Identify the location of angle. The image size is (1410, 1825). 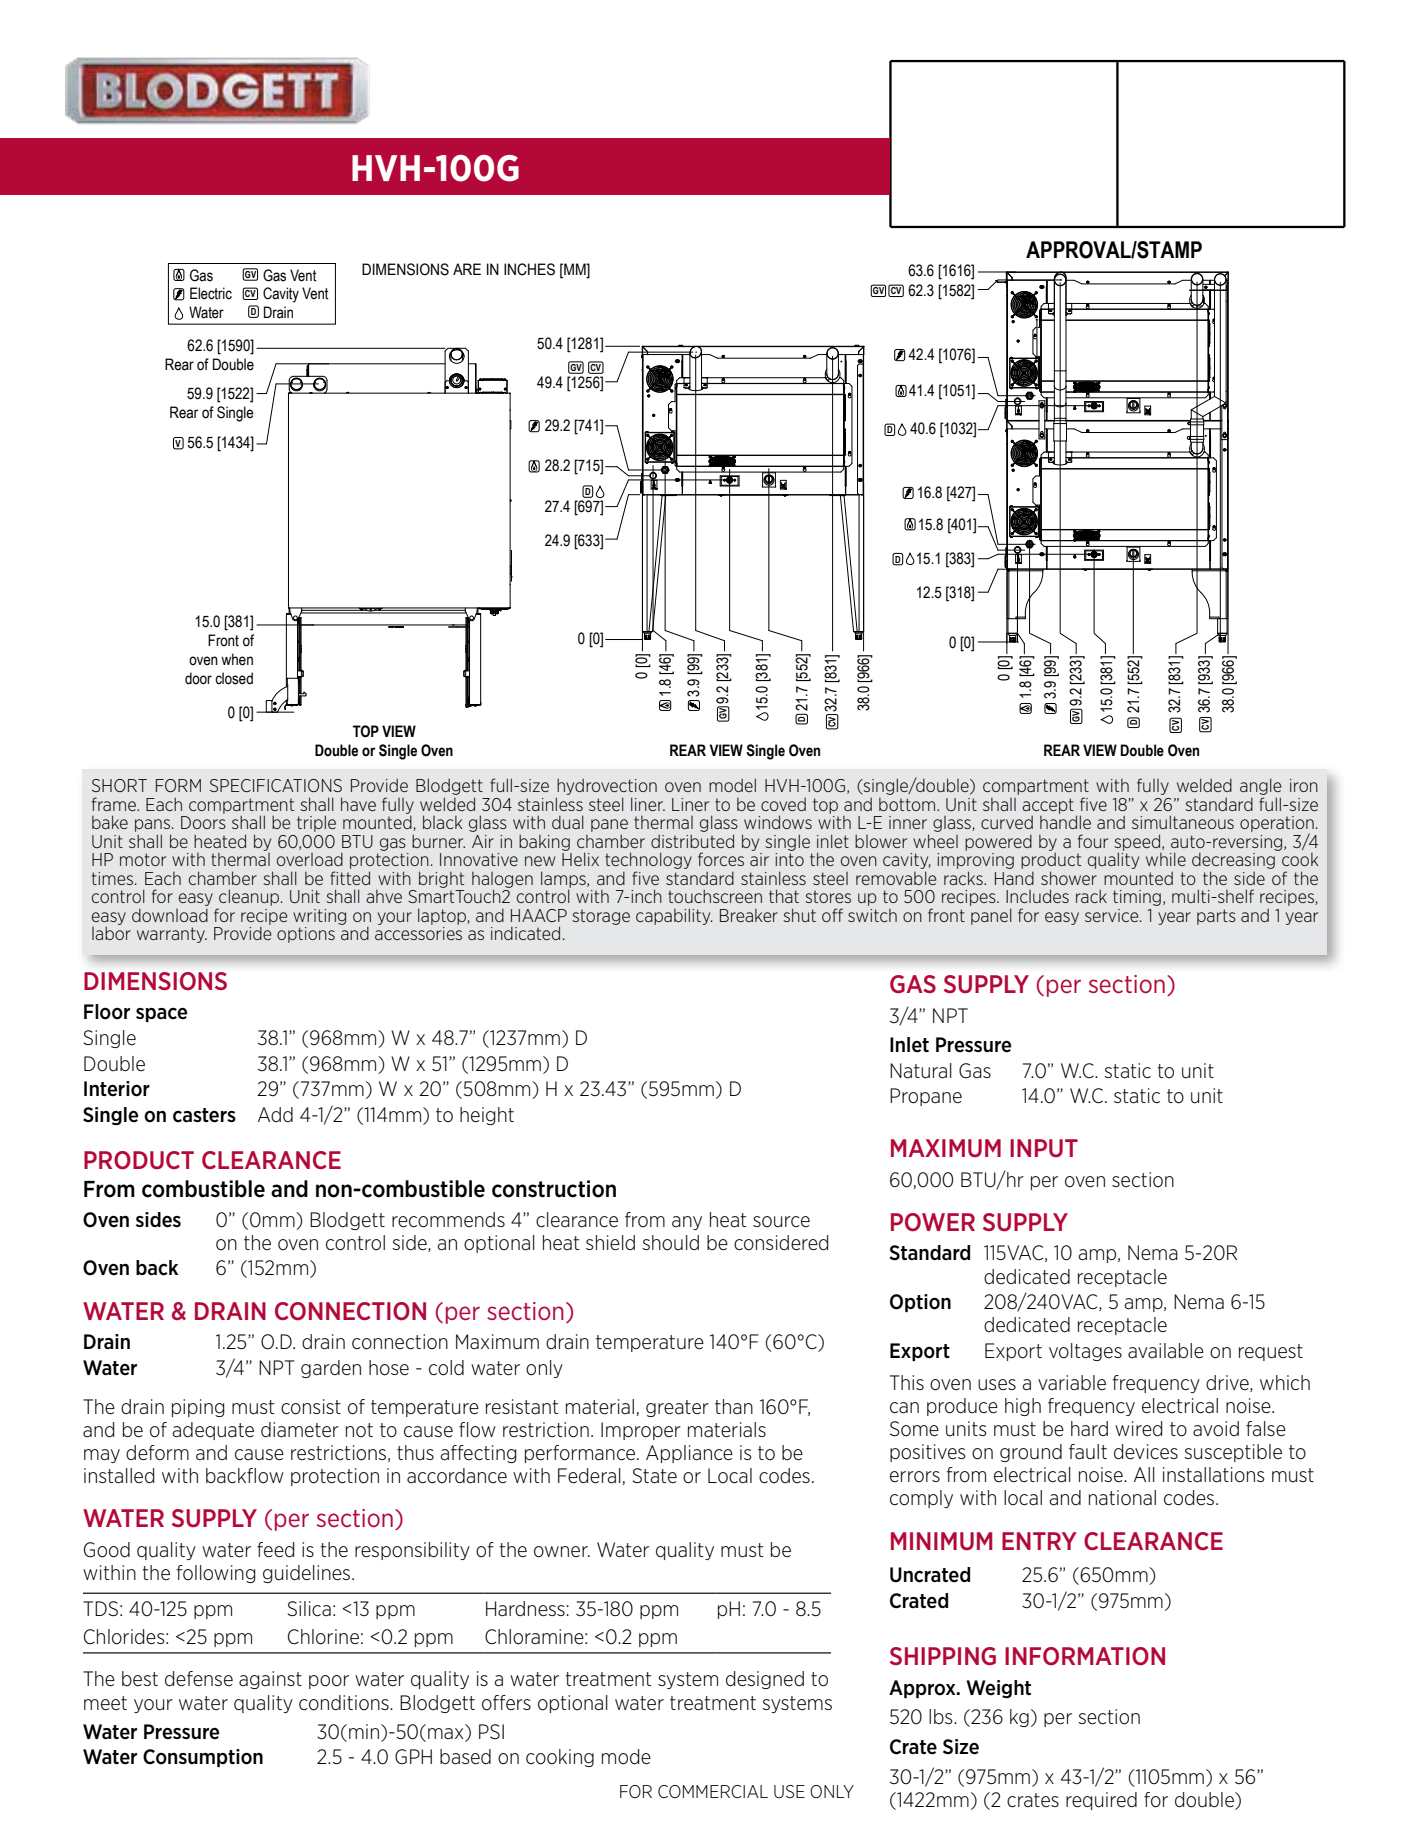
(1261, 788).
